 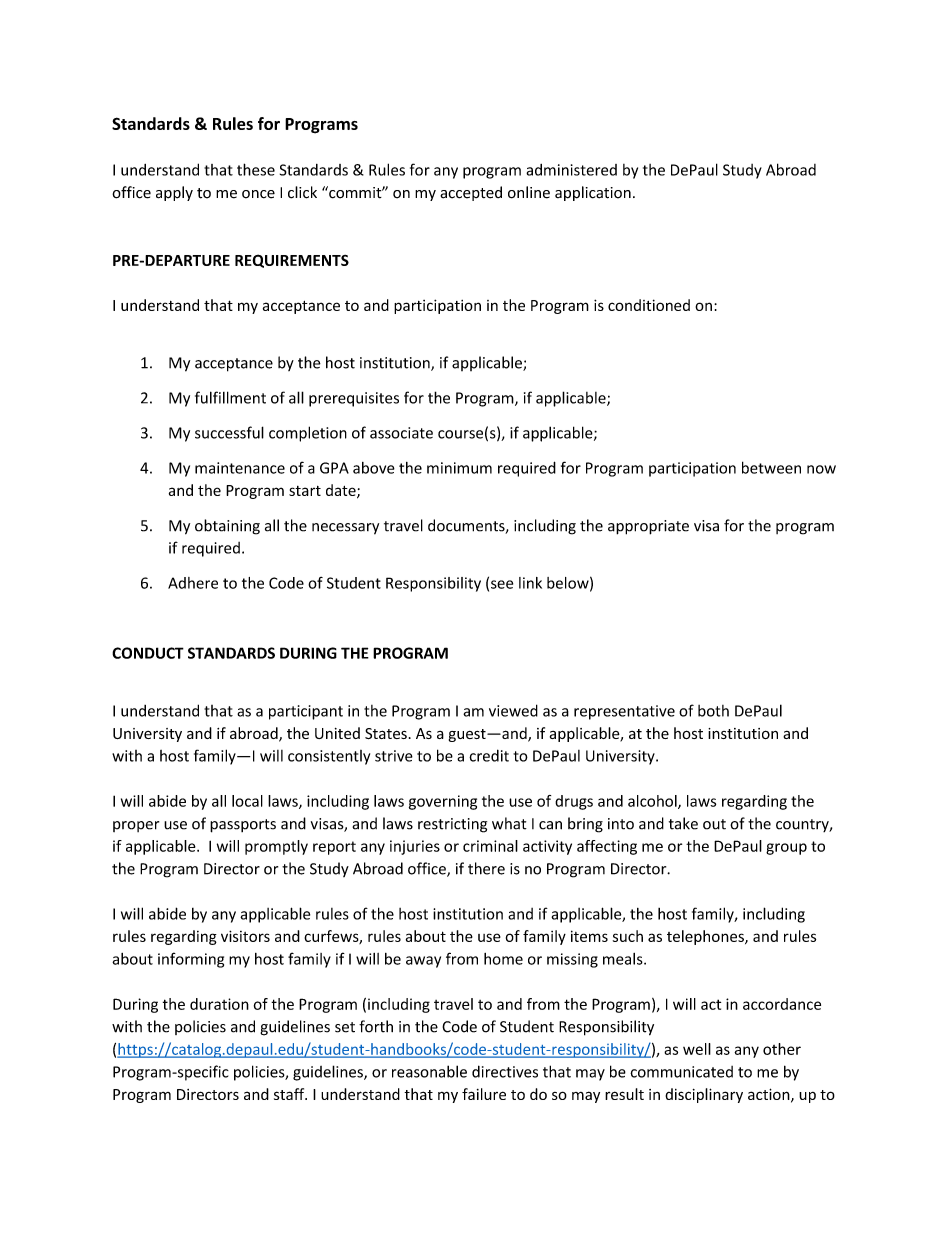 I want to click on criminal, so click(x=490, y=846).
